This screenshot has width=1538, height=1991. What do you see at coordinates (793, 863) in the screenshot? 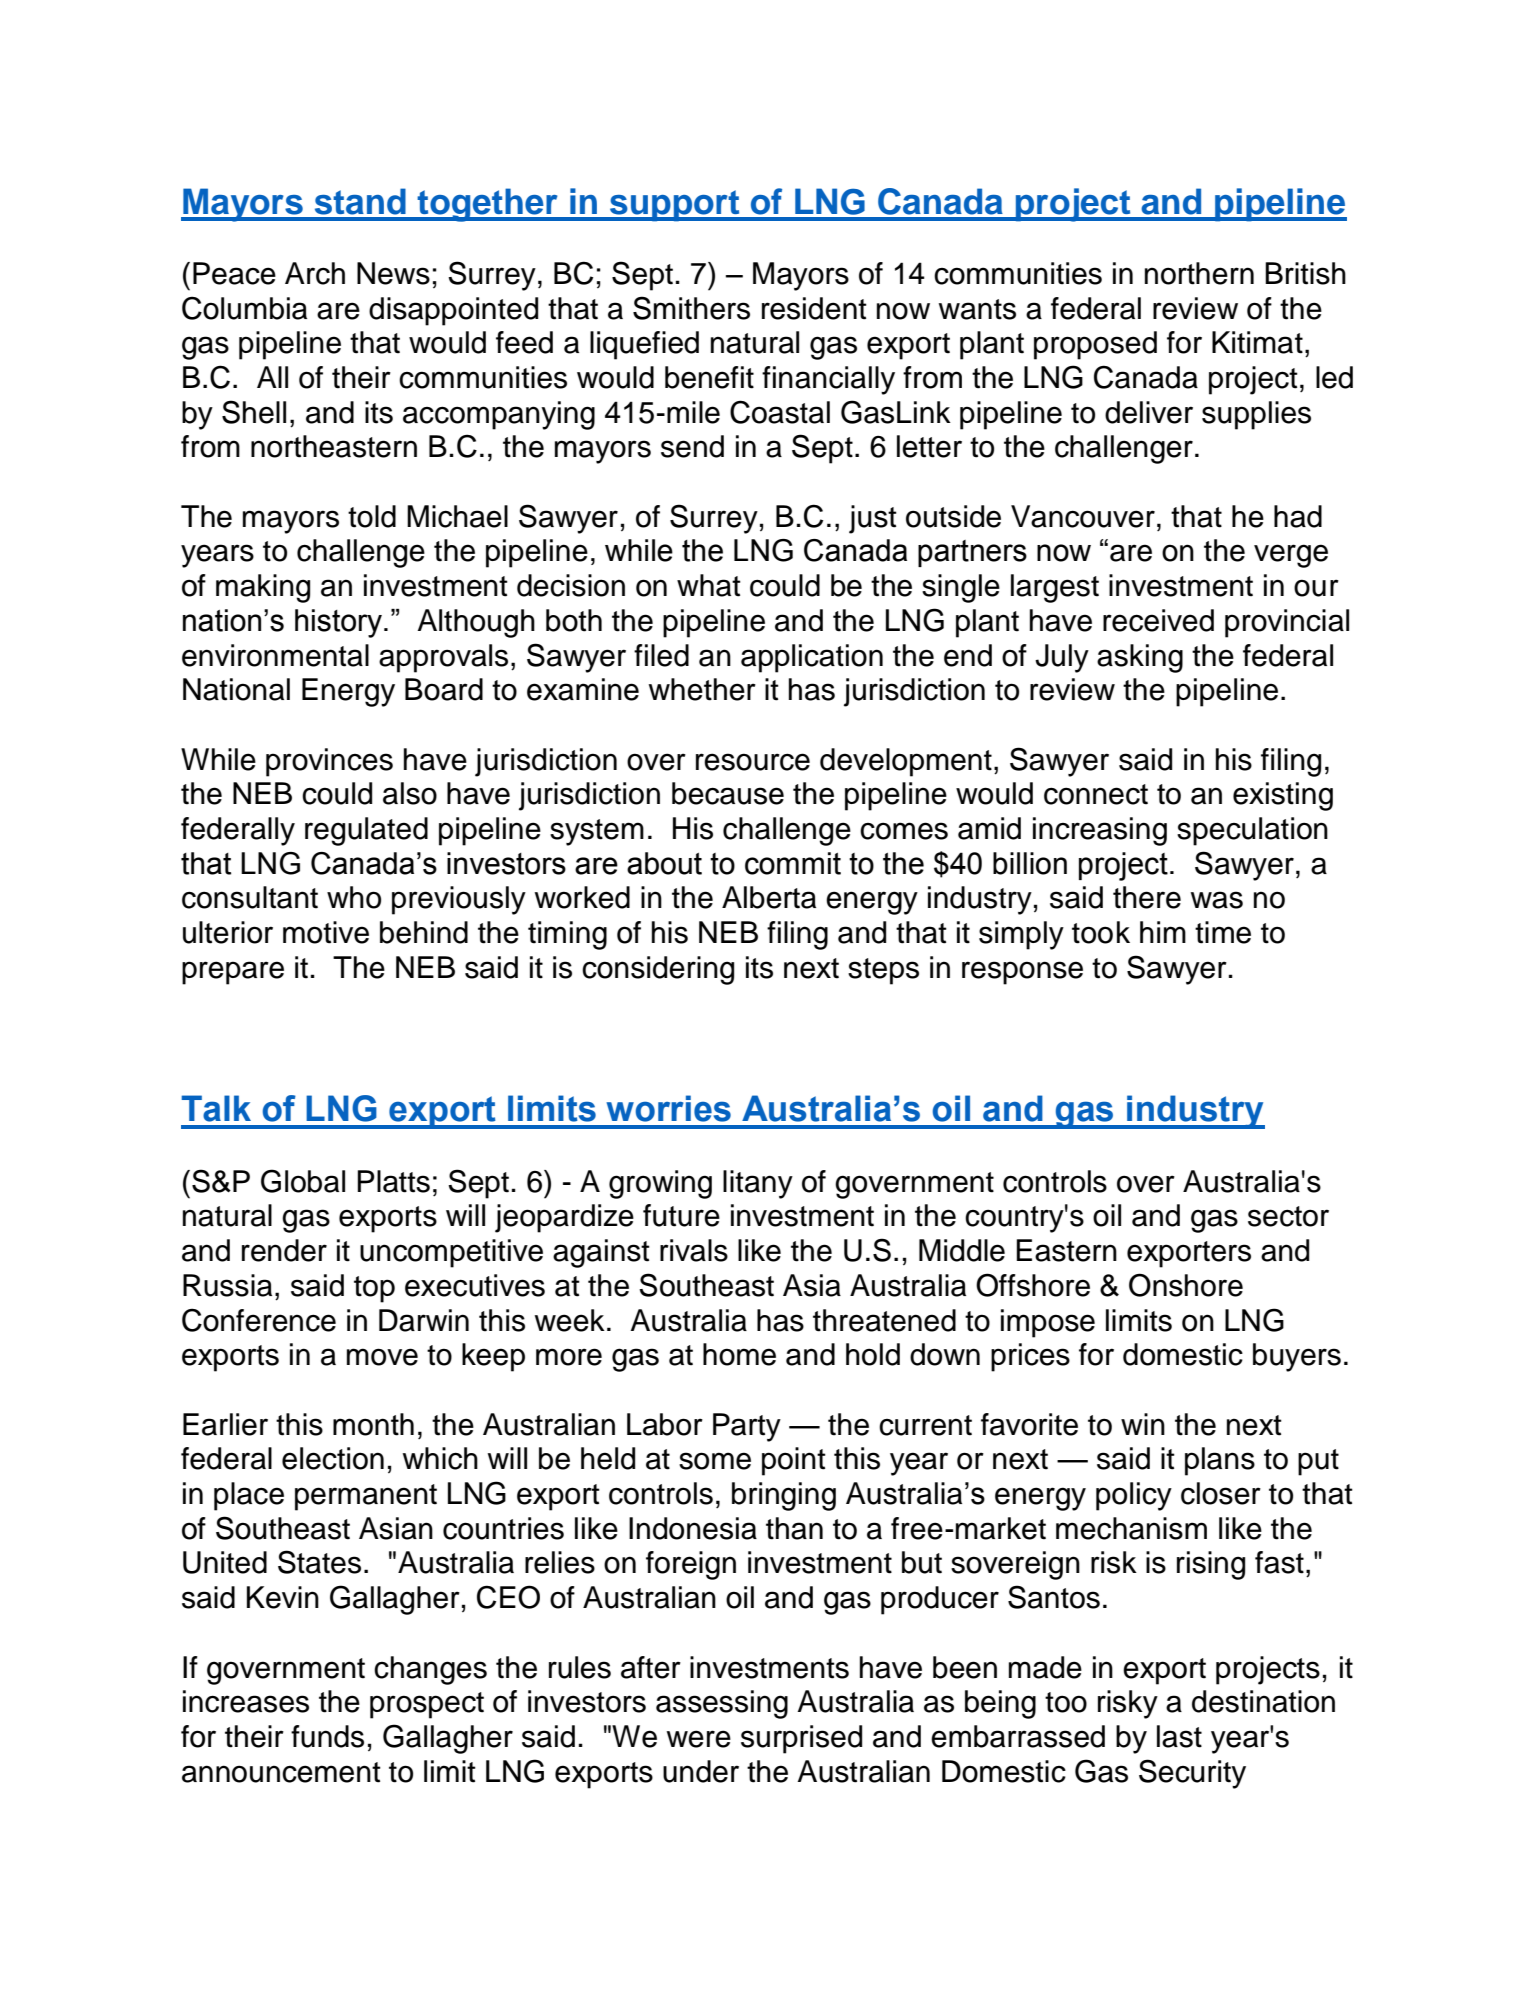
I see `commit` at bounding box center [793, 863].
